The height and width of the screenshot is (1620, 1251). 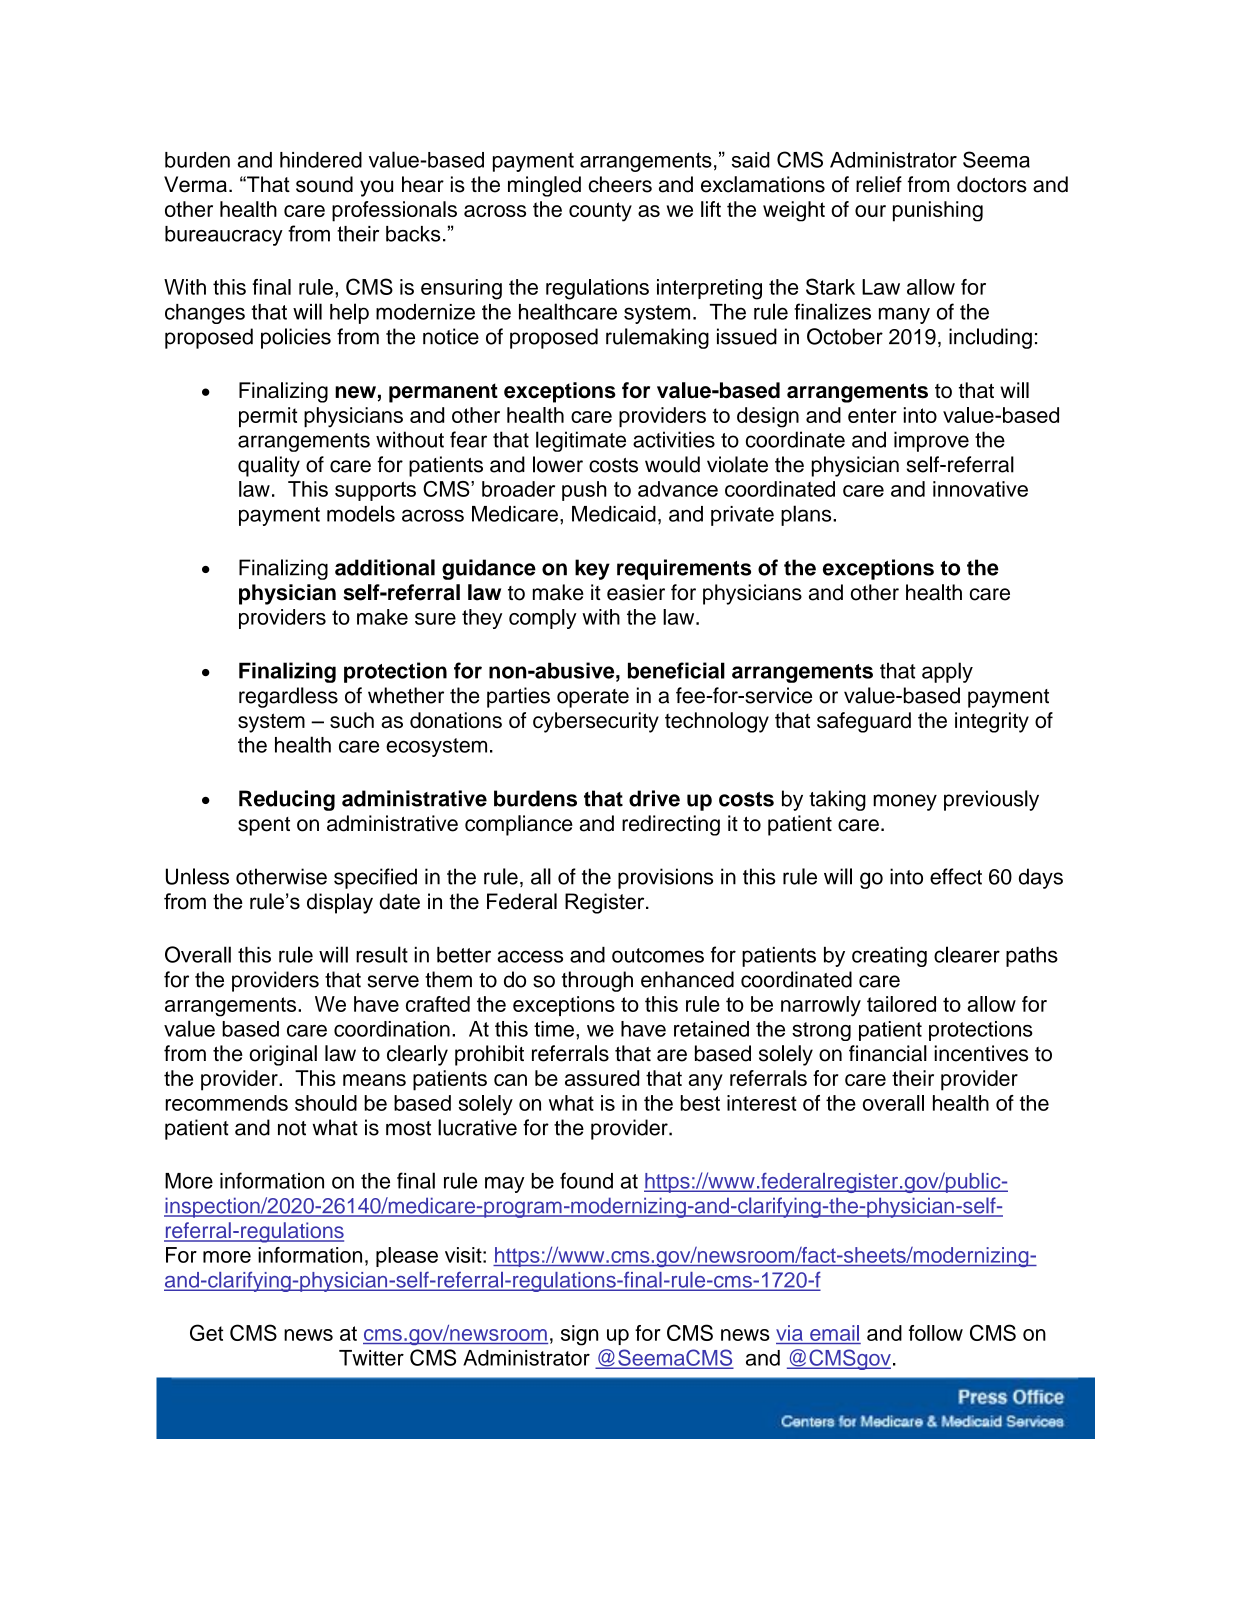 I want to click on display, so click(x=340, y=903).
